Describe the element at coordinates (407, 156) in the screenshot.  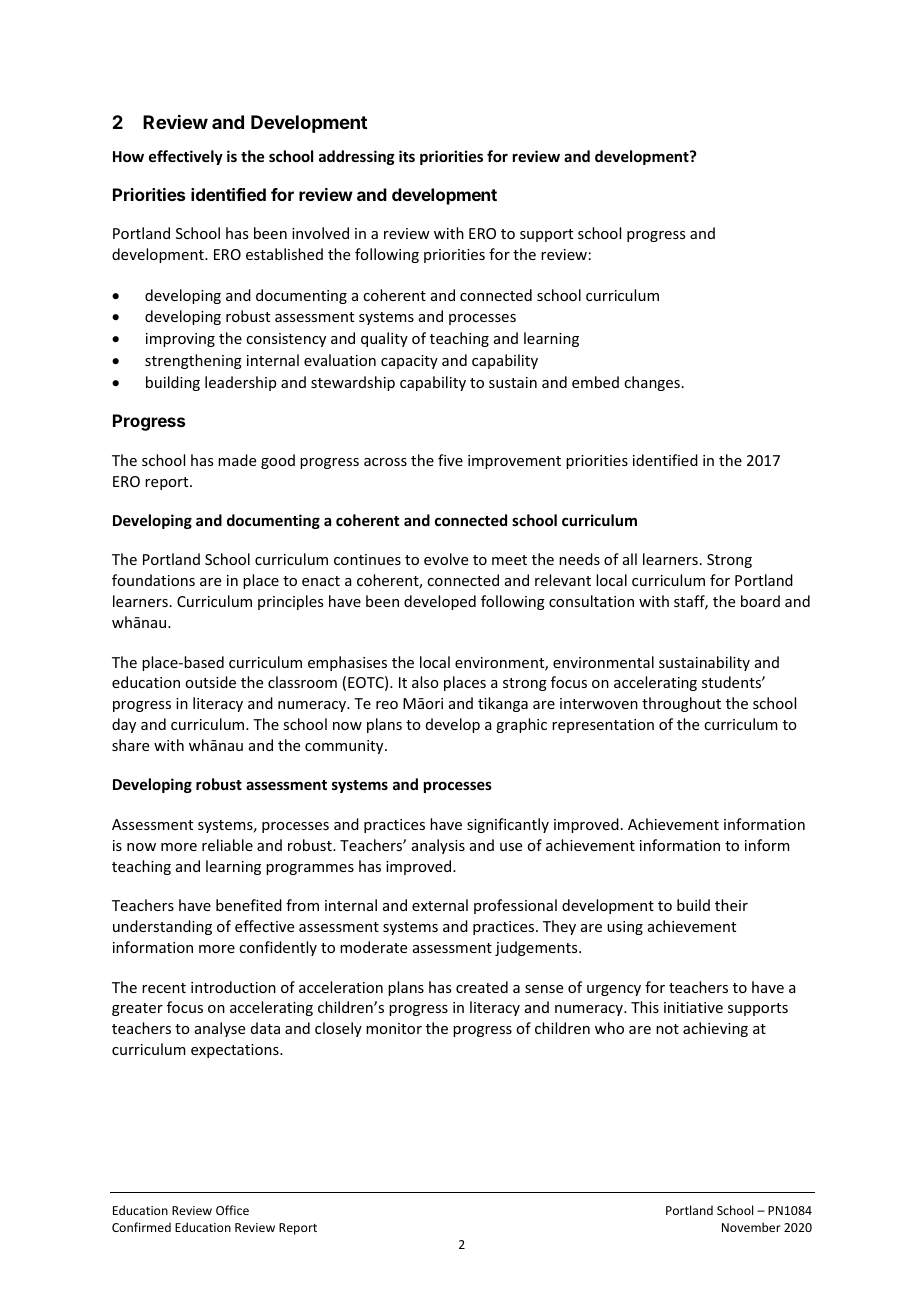
I see `its` at that location.
